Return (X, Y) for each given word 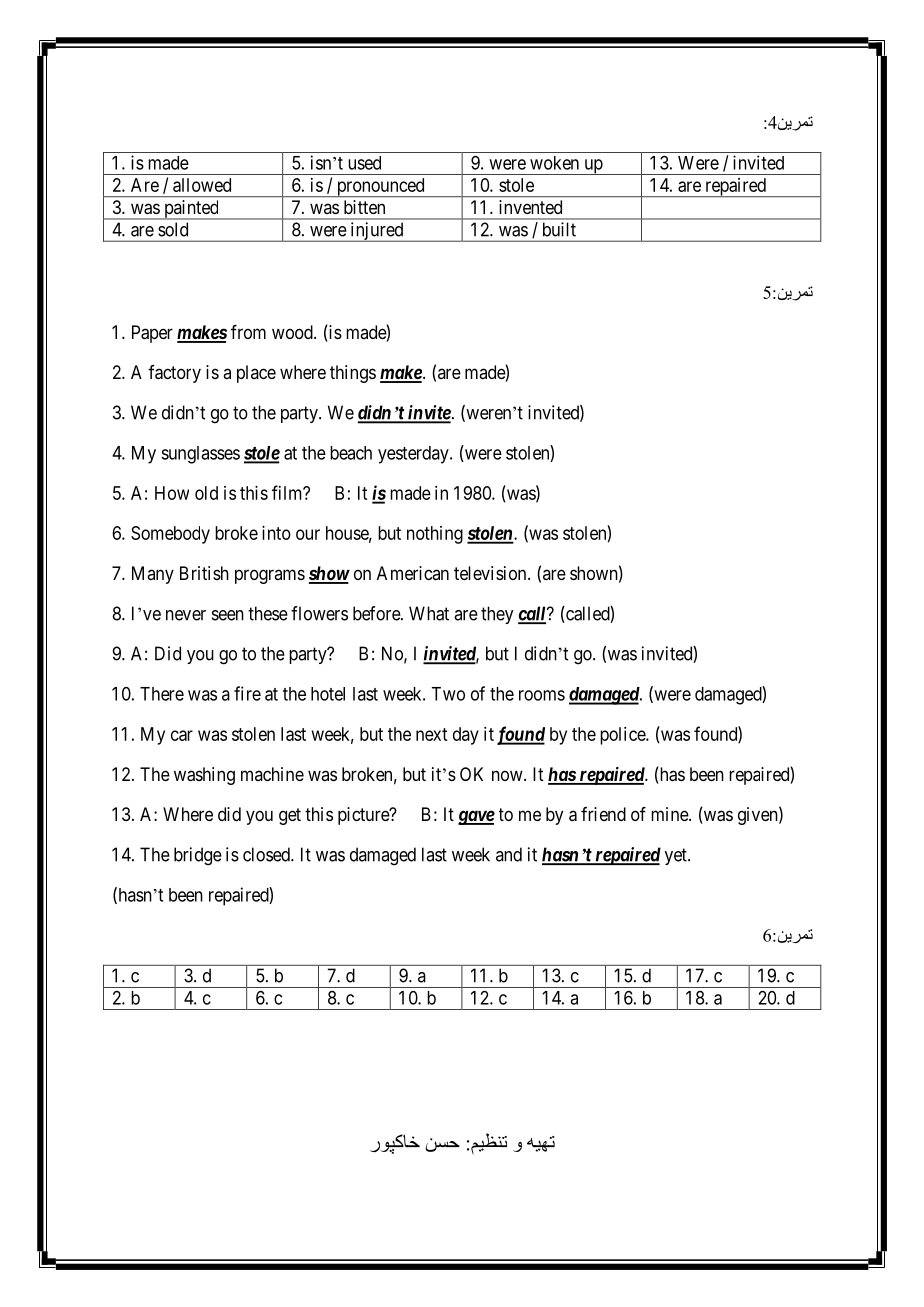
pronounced (380, 187)
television (491, 573)
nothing (435, 535)
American (413, 573)
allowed (202, 185)
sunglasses (200, 455)
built (559, 229)
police (623, 736)
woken (554, 163)
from (248, 332)
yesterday (414, 455)
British (204, 573)
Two (448, 694)
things (353, 374)
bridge (198, 856)
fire (247, 693)
